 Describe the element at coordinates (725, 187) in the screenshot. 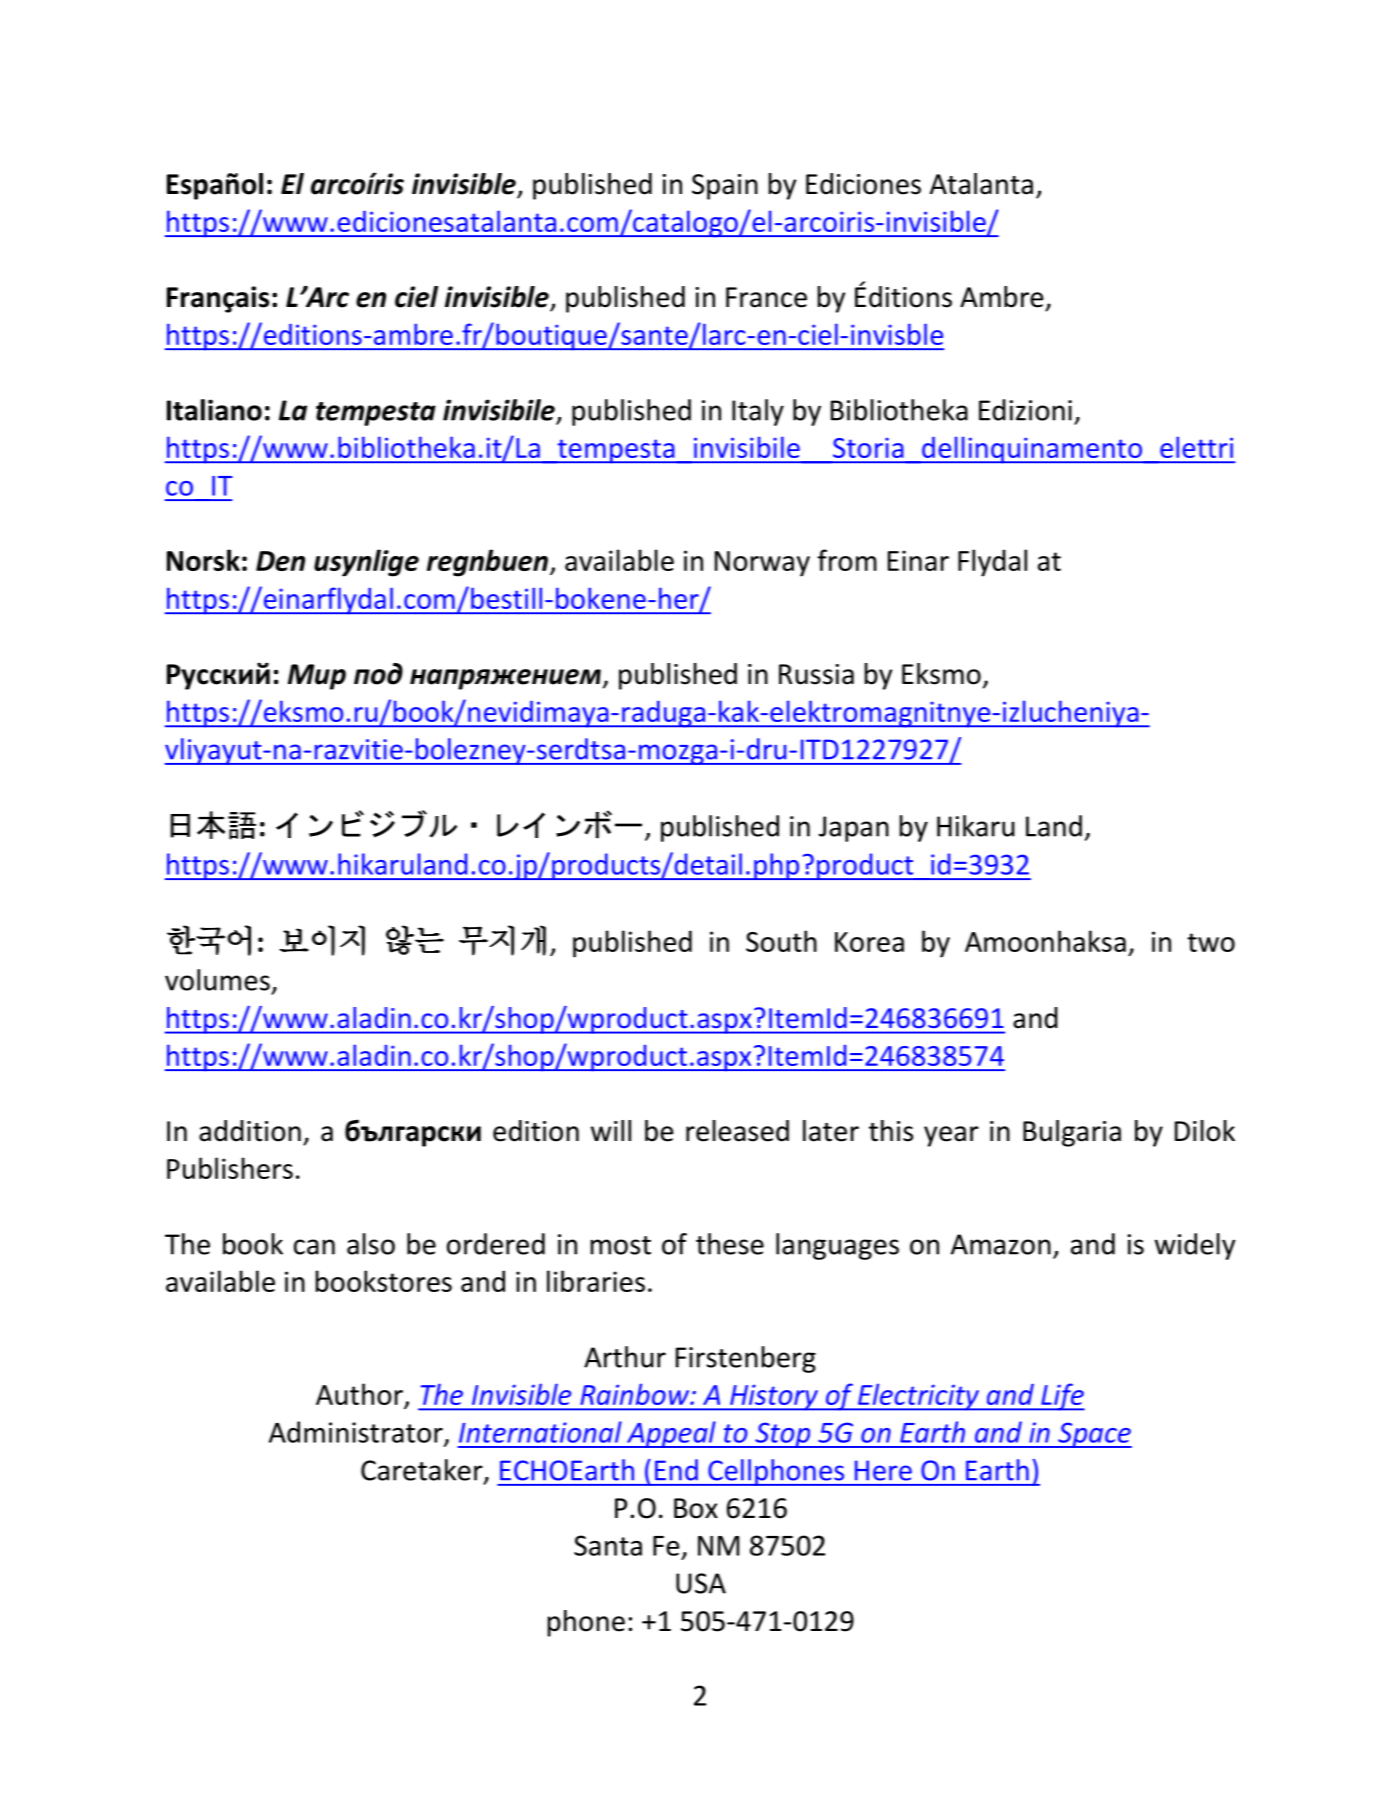

I see `Spain` at that location.
